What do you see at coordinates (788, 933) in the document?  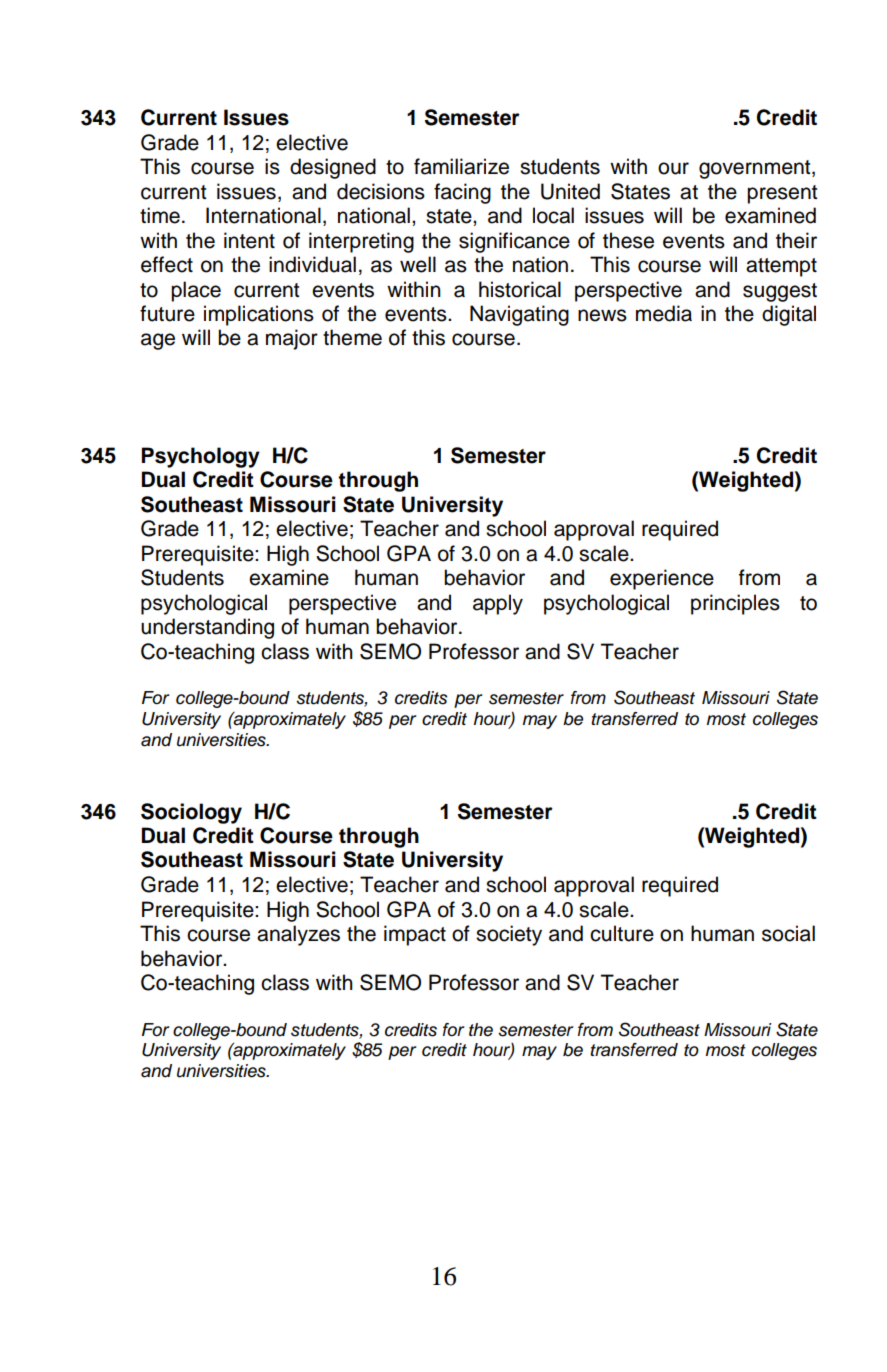 I see `social` at bounding box center [788, 933].
